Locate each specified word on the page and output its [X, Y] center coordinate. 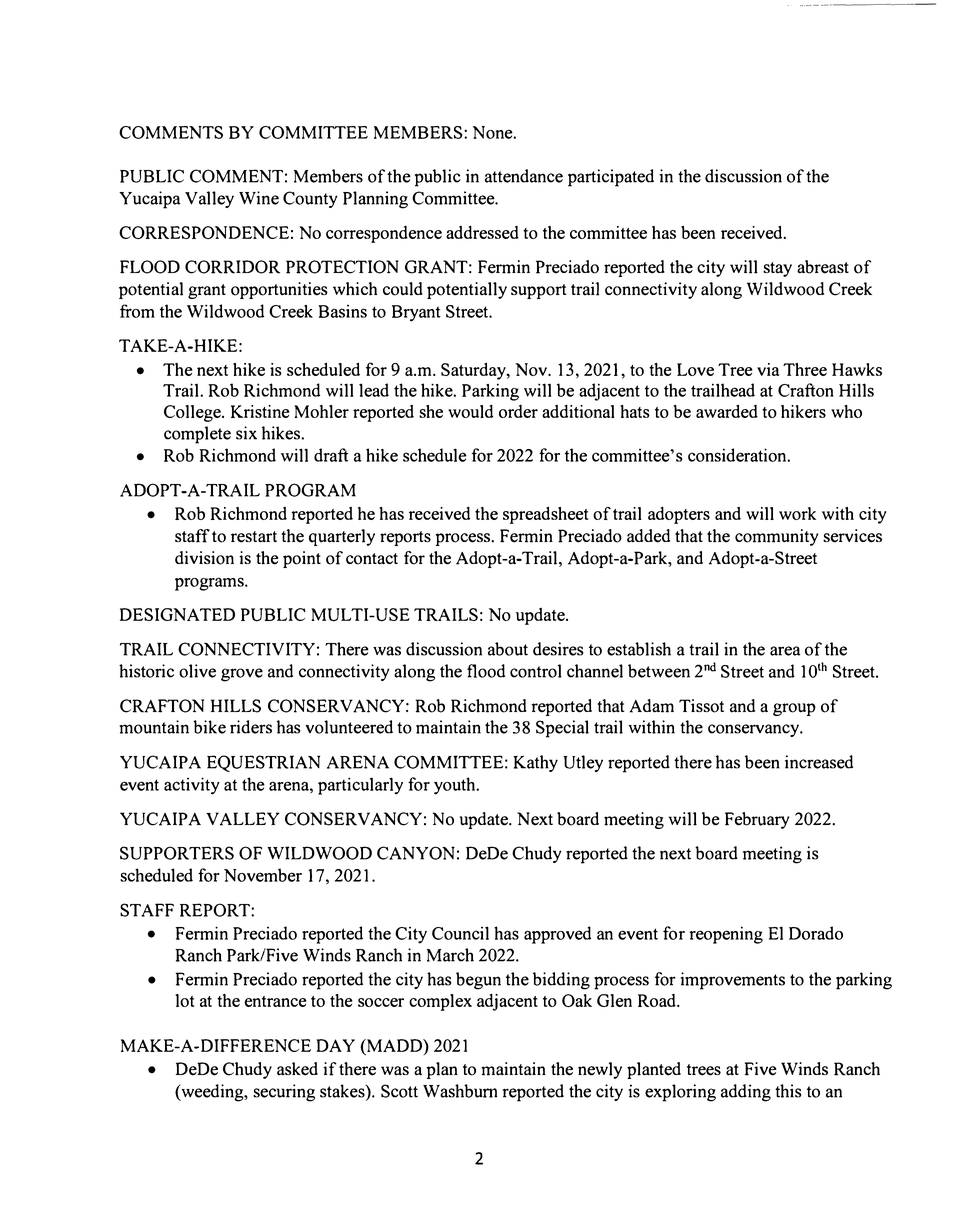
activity [192, 786]
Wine [259, 198]
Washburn [460, 1091]
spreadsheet [546, 515]
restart [254, 537]
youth [456, 786]
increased [819, 762]
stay [777, 269]
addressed [482, 232]
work [797, 513]
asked [297, 1069]
